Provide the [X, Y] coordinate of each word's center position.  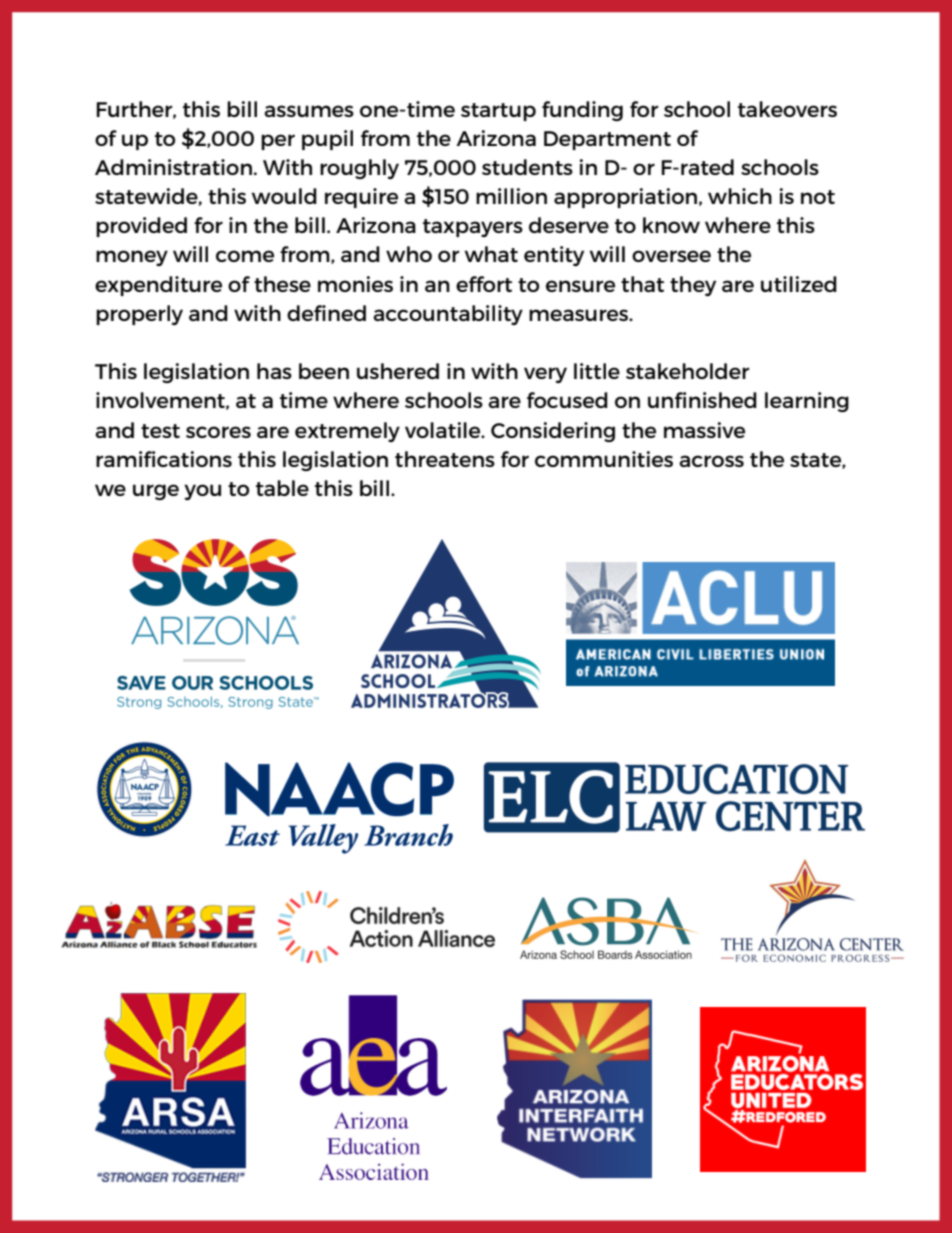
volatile [444, 430]
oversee [671, 256]
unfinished [702, 400]
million [511, 196]
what [491, 254]
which [740, 196]
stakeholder [687, 371]
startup [498, 112]
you [202, 492]
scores [218, 432]
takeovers [787, 109]
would [284, 196]
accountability [448, 315]
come [245, 256]
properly [139, 315]
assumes [309, 111]
